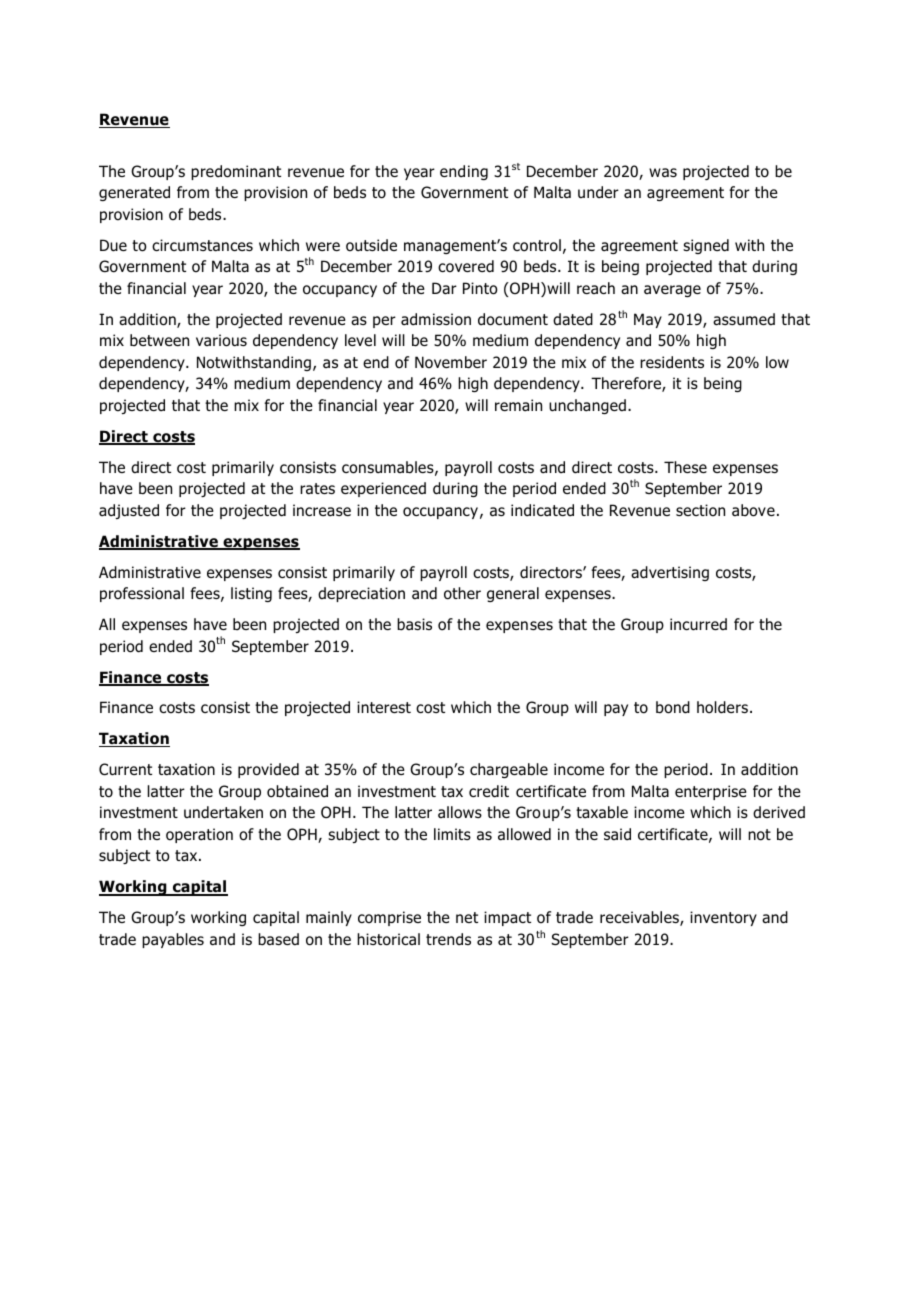 This image has width=924, height=1308. I want to click on ending, so click(464, 172).
